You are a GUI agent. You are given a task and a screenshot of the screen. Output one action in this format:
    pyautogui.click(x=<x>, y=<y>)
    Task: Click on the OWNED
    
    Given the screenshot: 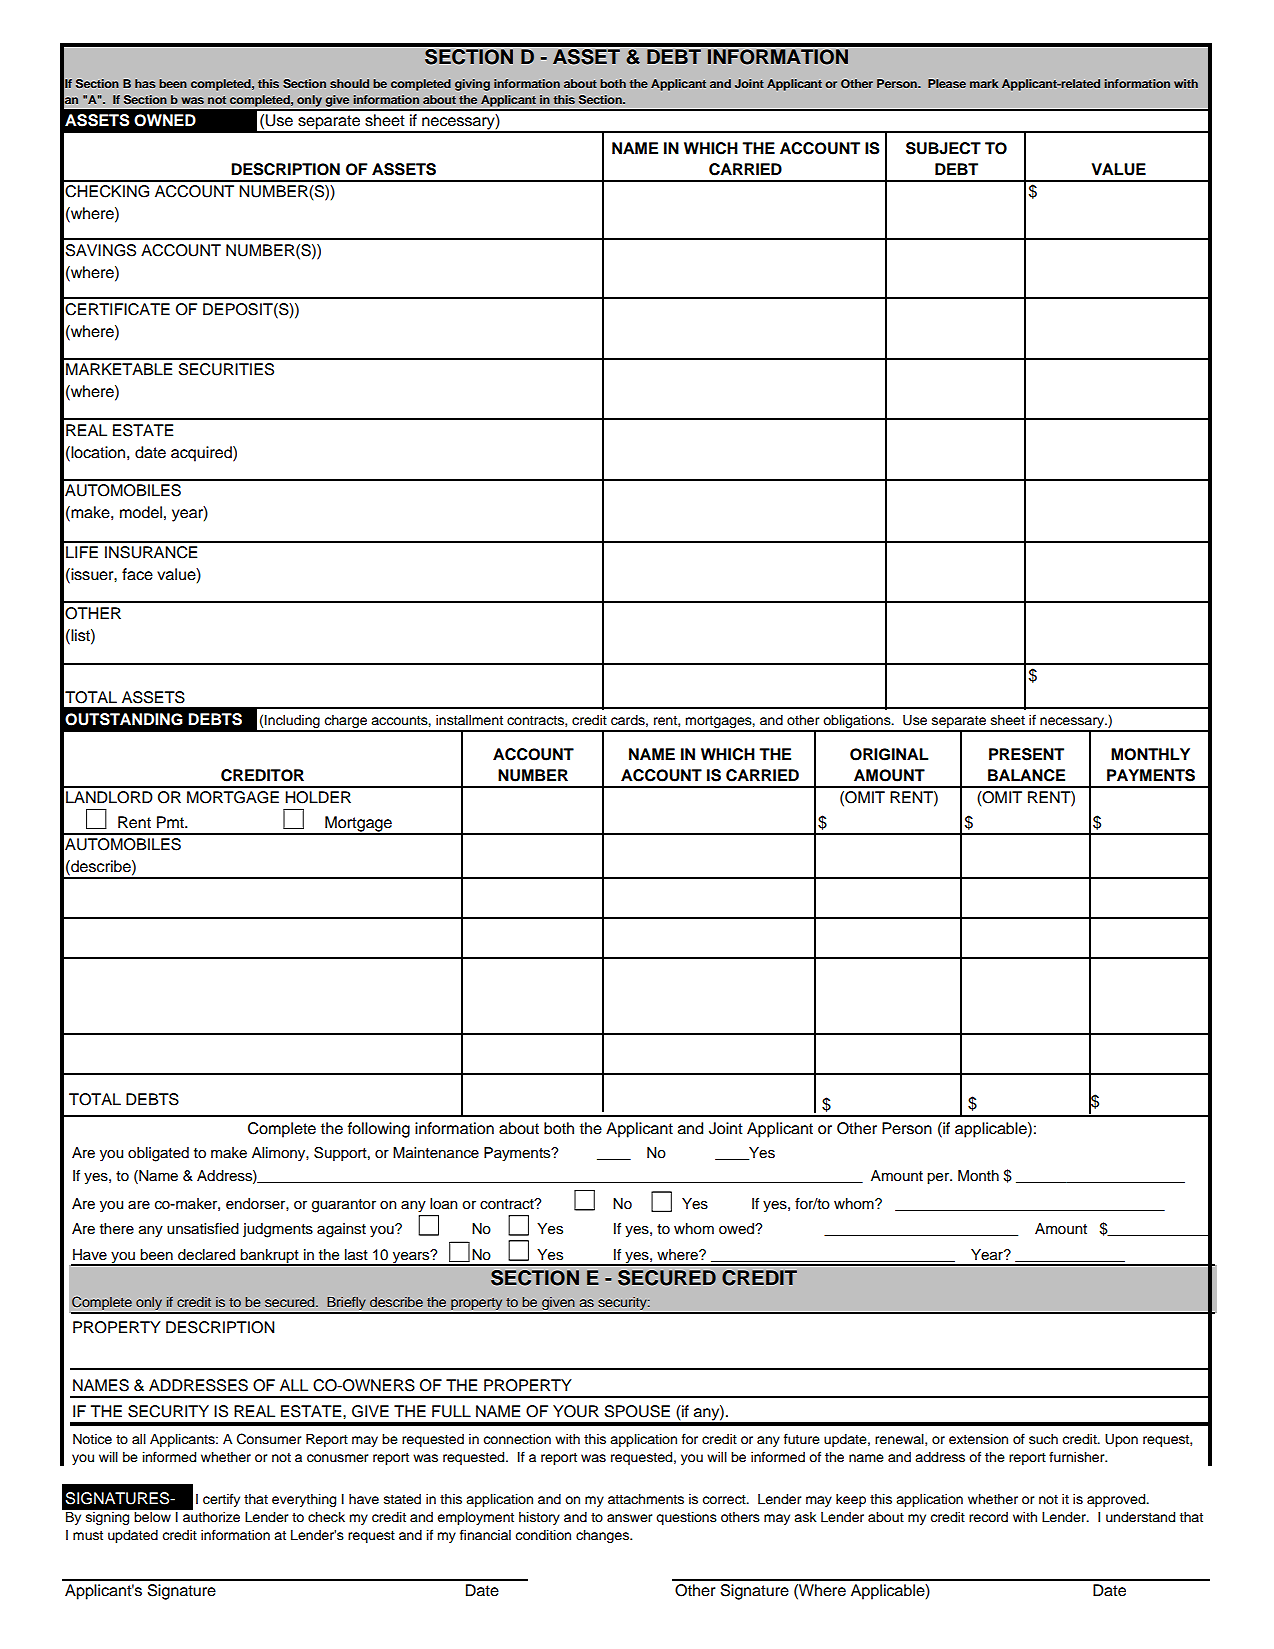 What is the action you would take?
    pyautogui.click(x=165, y=120)
